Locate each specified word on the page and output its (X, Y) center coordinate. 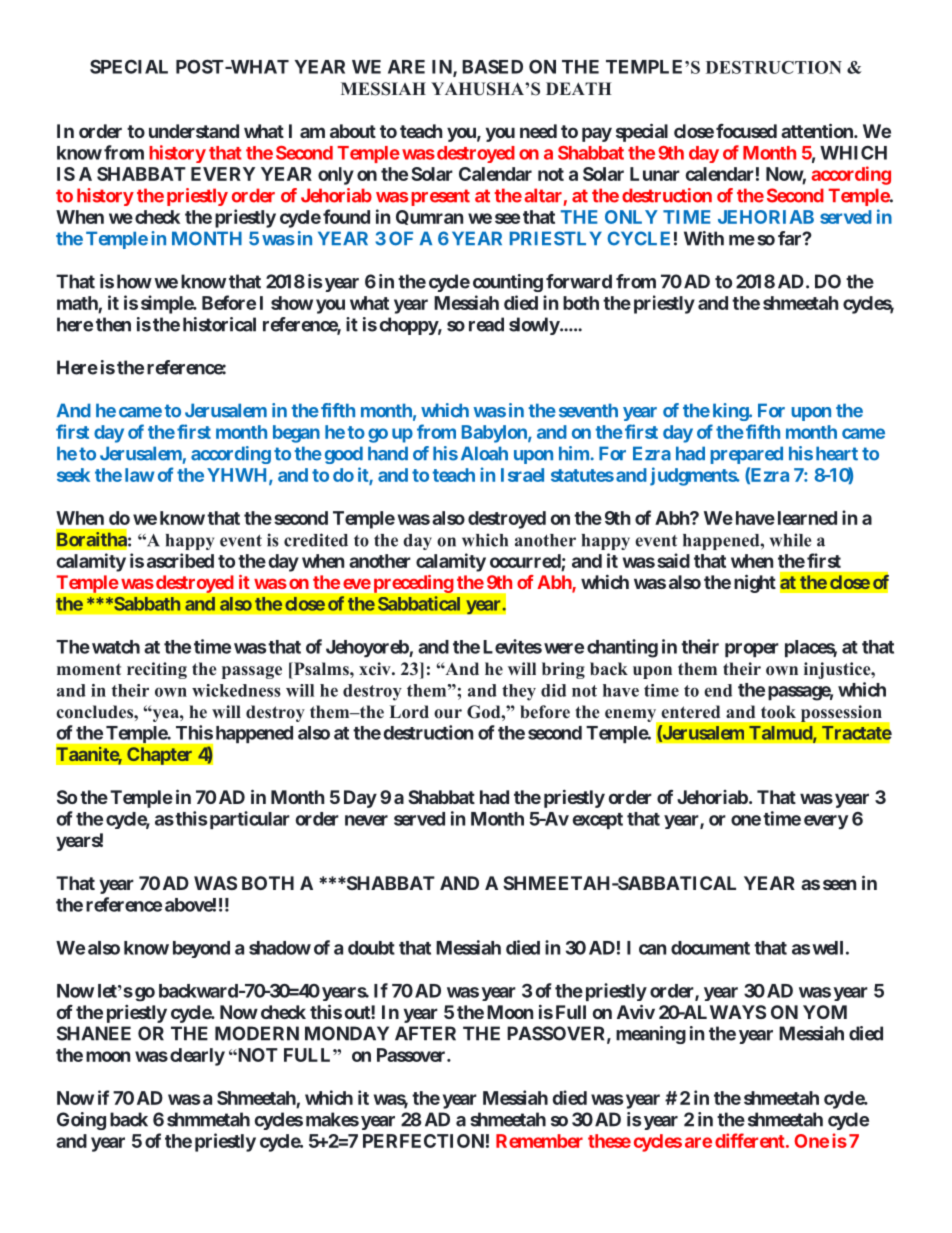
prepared (746, 455)
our (448, 714)
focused (746, 131)
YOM (825, 1012)
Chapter (159, 756)
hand (388, 453)
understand (194, 131)
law (139, 475)
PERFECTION (423, 1141)
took (778, 712)
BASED (492, 66)
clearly (197, 1057)
